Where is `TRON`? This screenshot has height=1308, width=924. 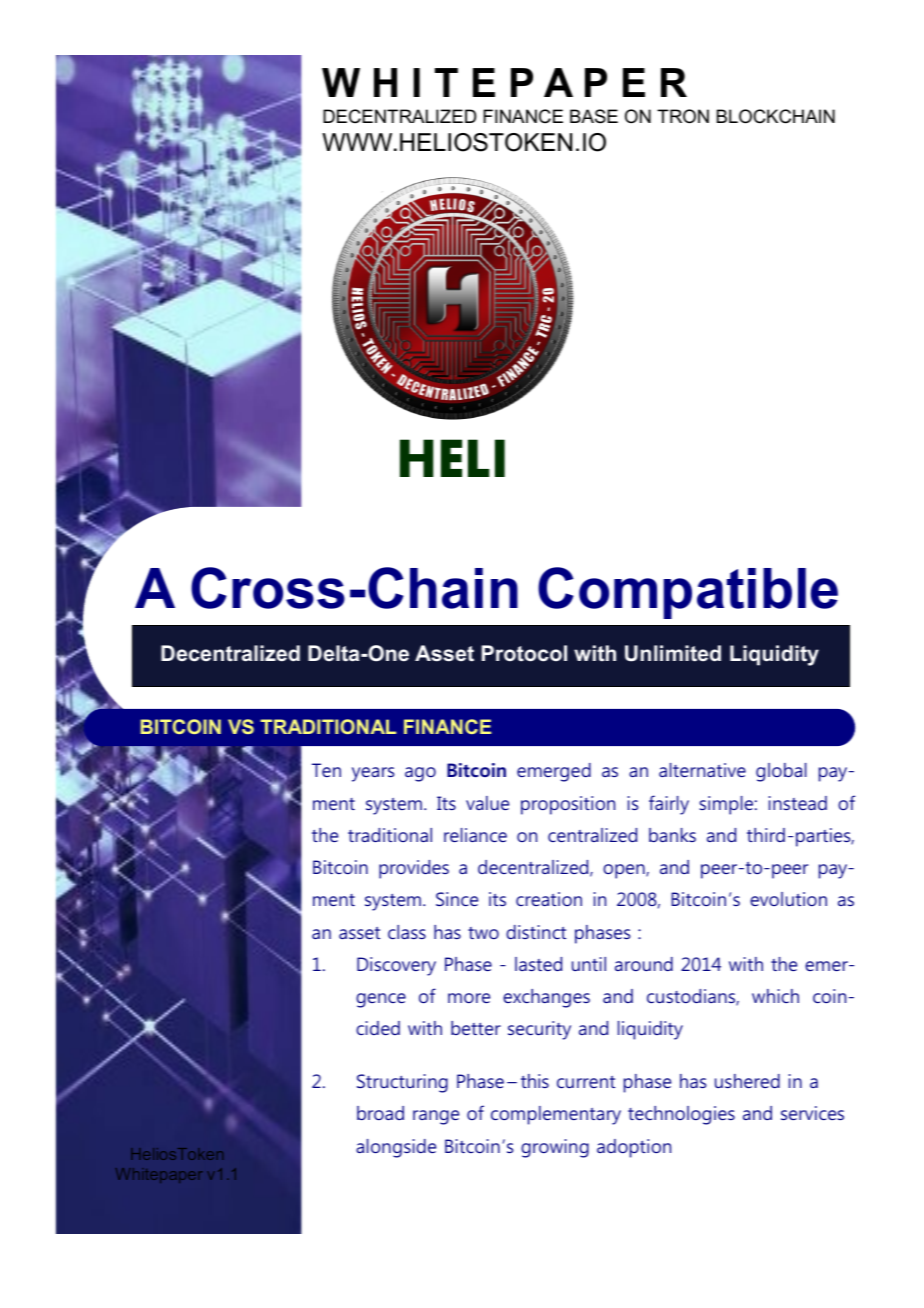 TRON is located at coordinates (683, 116).
